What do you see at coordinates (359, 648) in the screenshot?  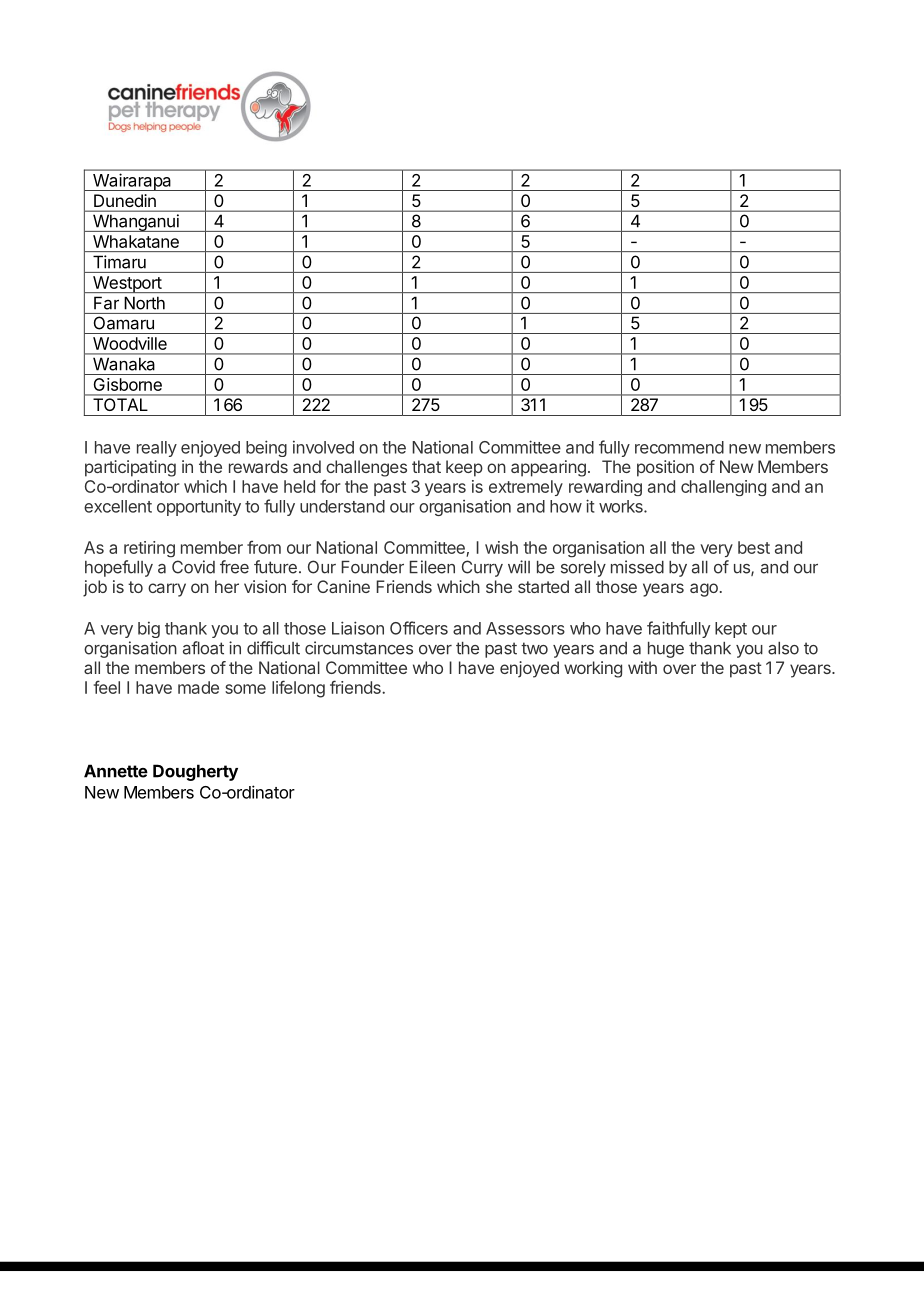 I see `circumstances` at bounding box center [359, 648].
